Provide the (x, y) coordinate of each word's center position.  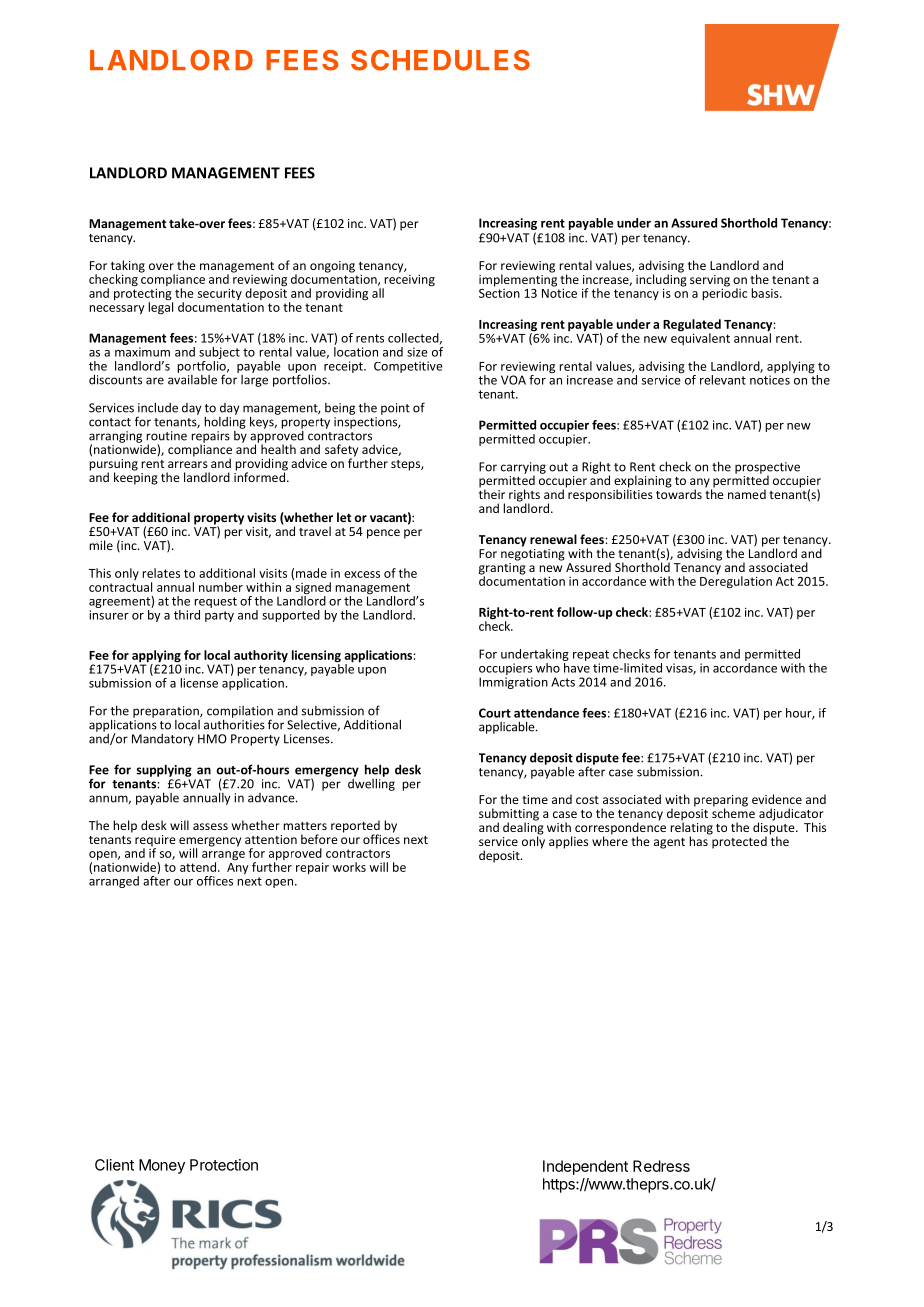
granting (502, 568)
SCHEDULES (440, 60)
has (699, 840)
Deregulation (736, 581)
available (192, 378)
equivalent (700, 338)
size (417, 352)
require (155, 842)
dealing (523, 828)
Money (162, 1166)
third (187, 615)
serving (710, 282)
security (220, 294)
